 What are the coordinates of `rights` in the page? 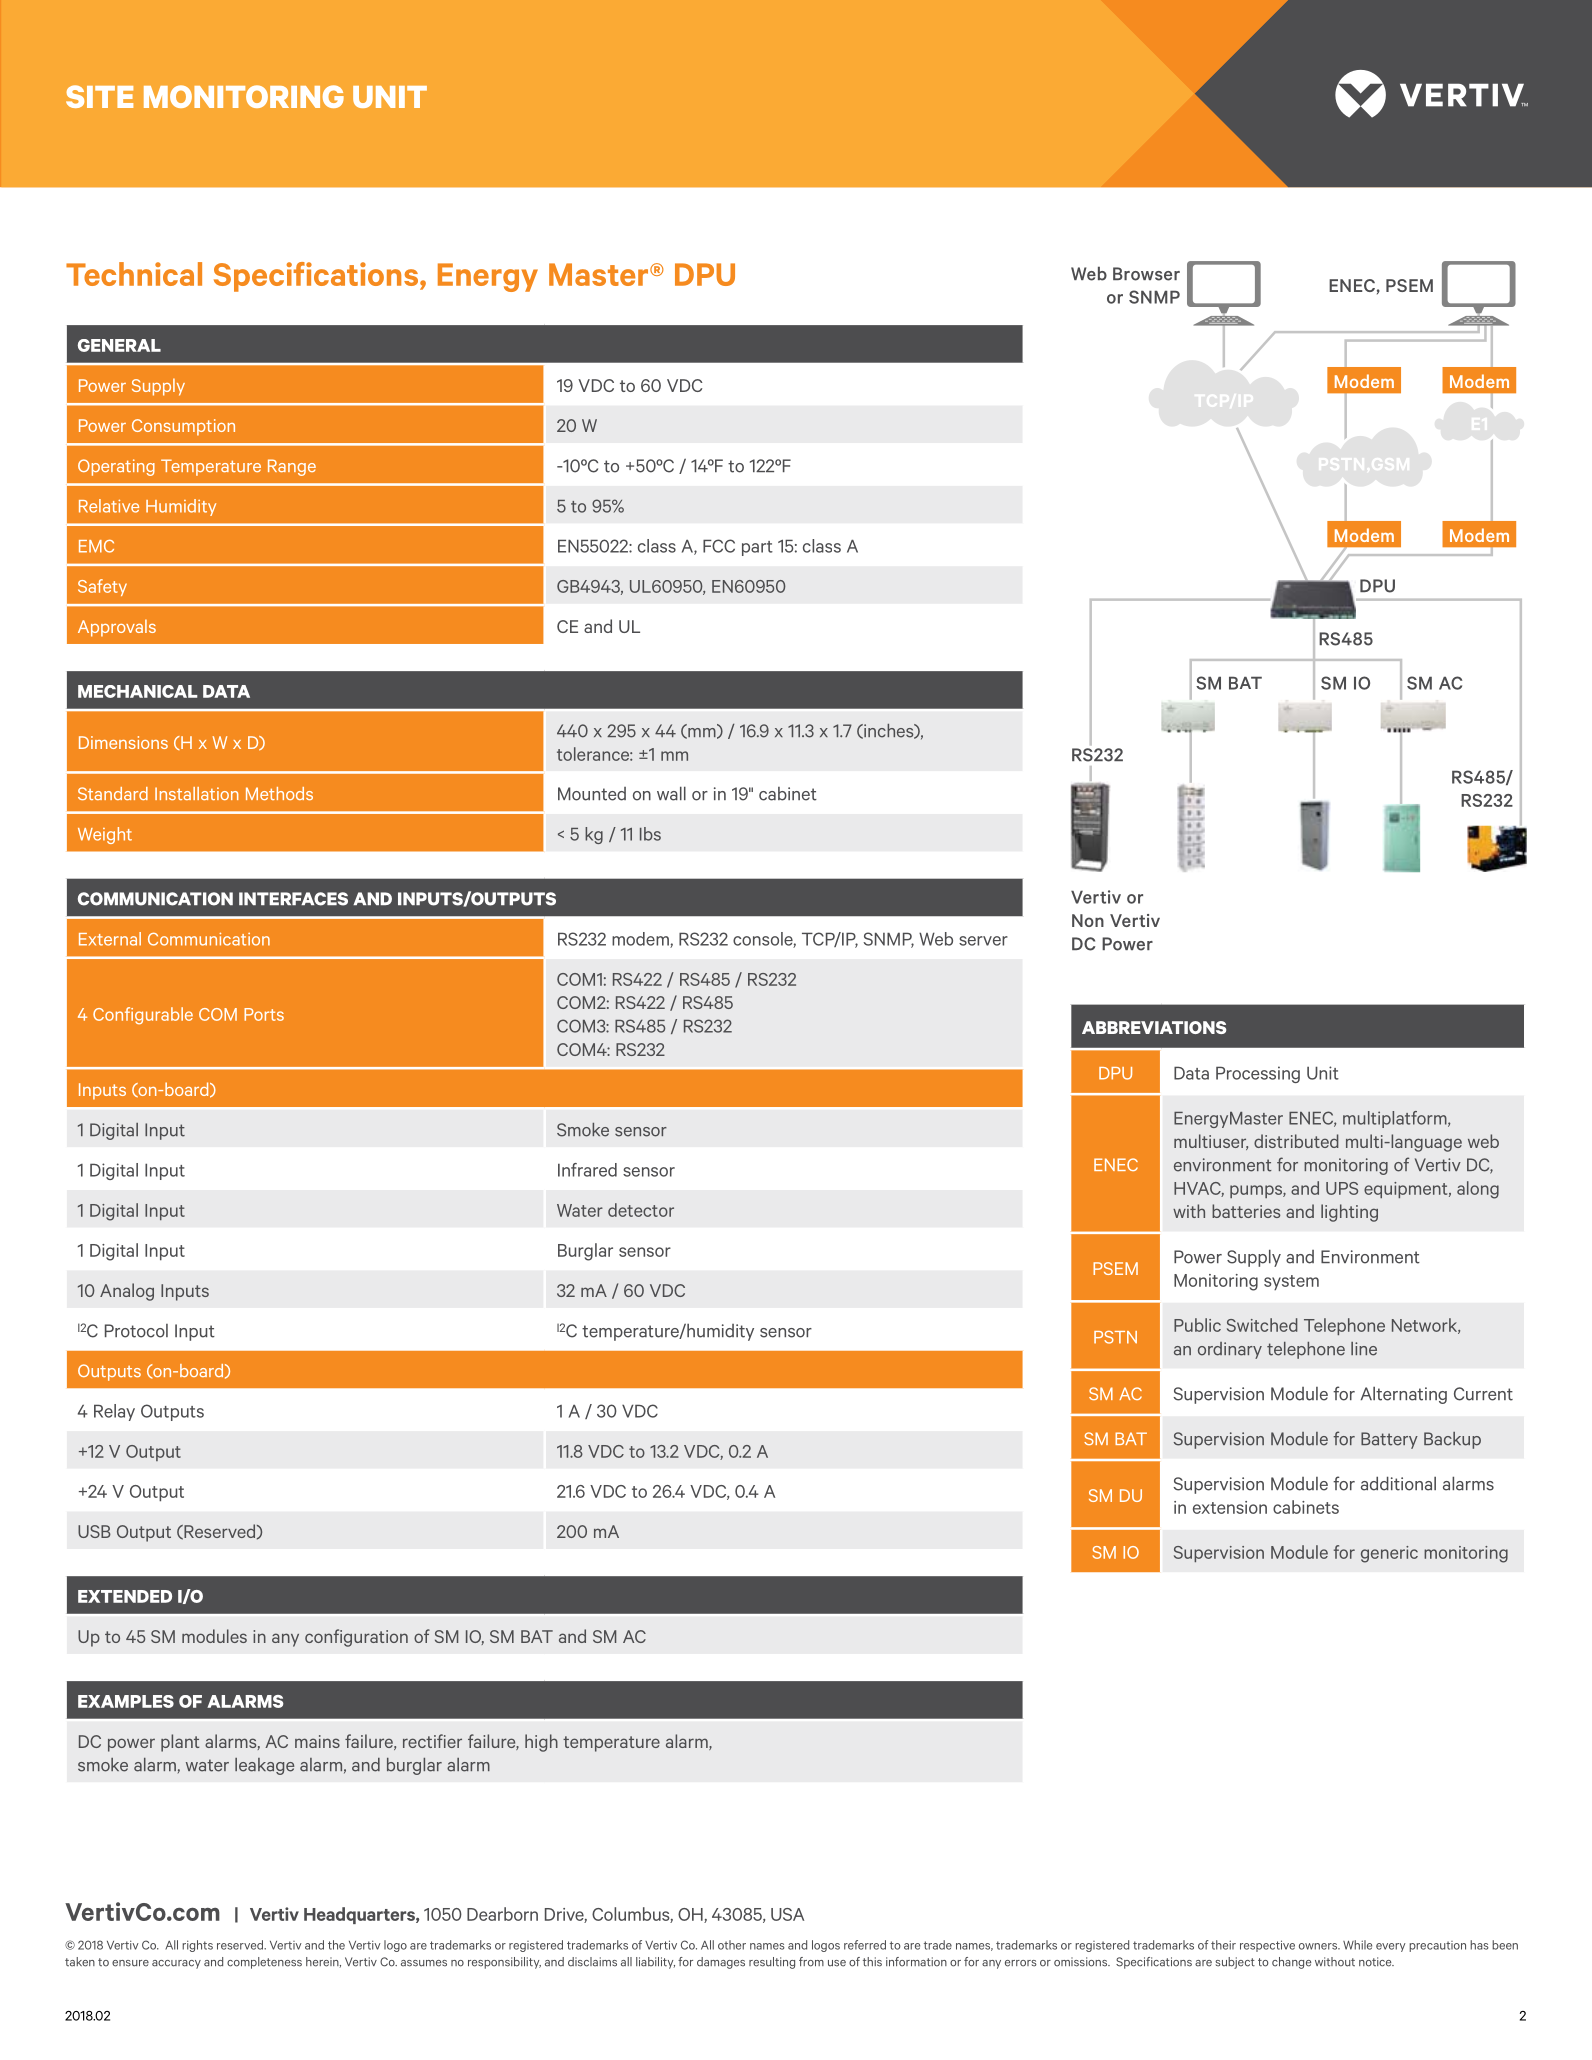 It's located at (197, 1946).
